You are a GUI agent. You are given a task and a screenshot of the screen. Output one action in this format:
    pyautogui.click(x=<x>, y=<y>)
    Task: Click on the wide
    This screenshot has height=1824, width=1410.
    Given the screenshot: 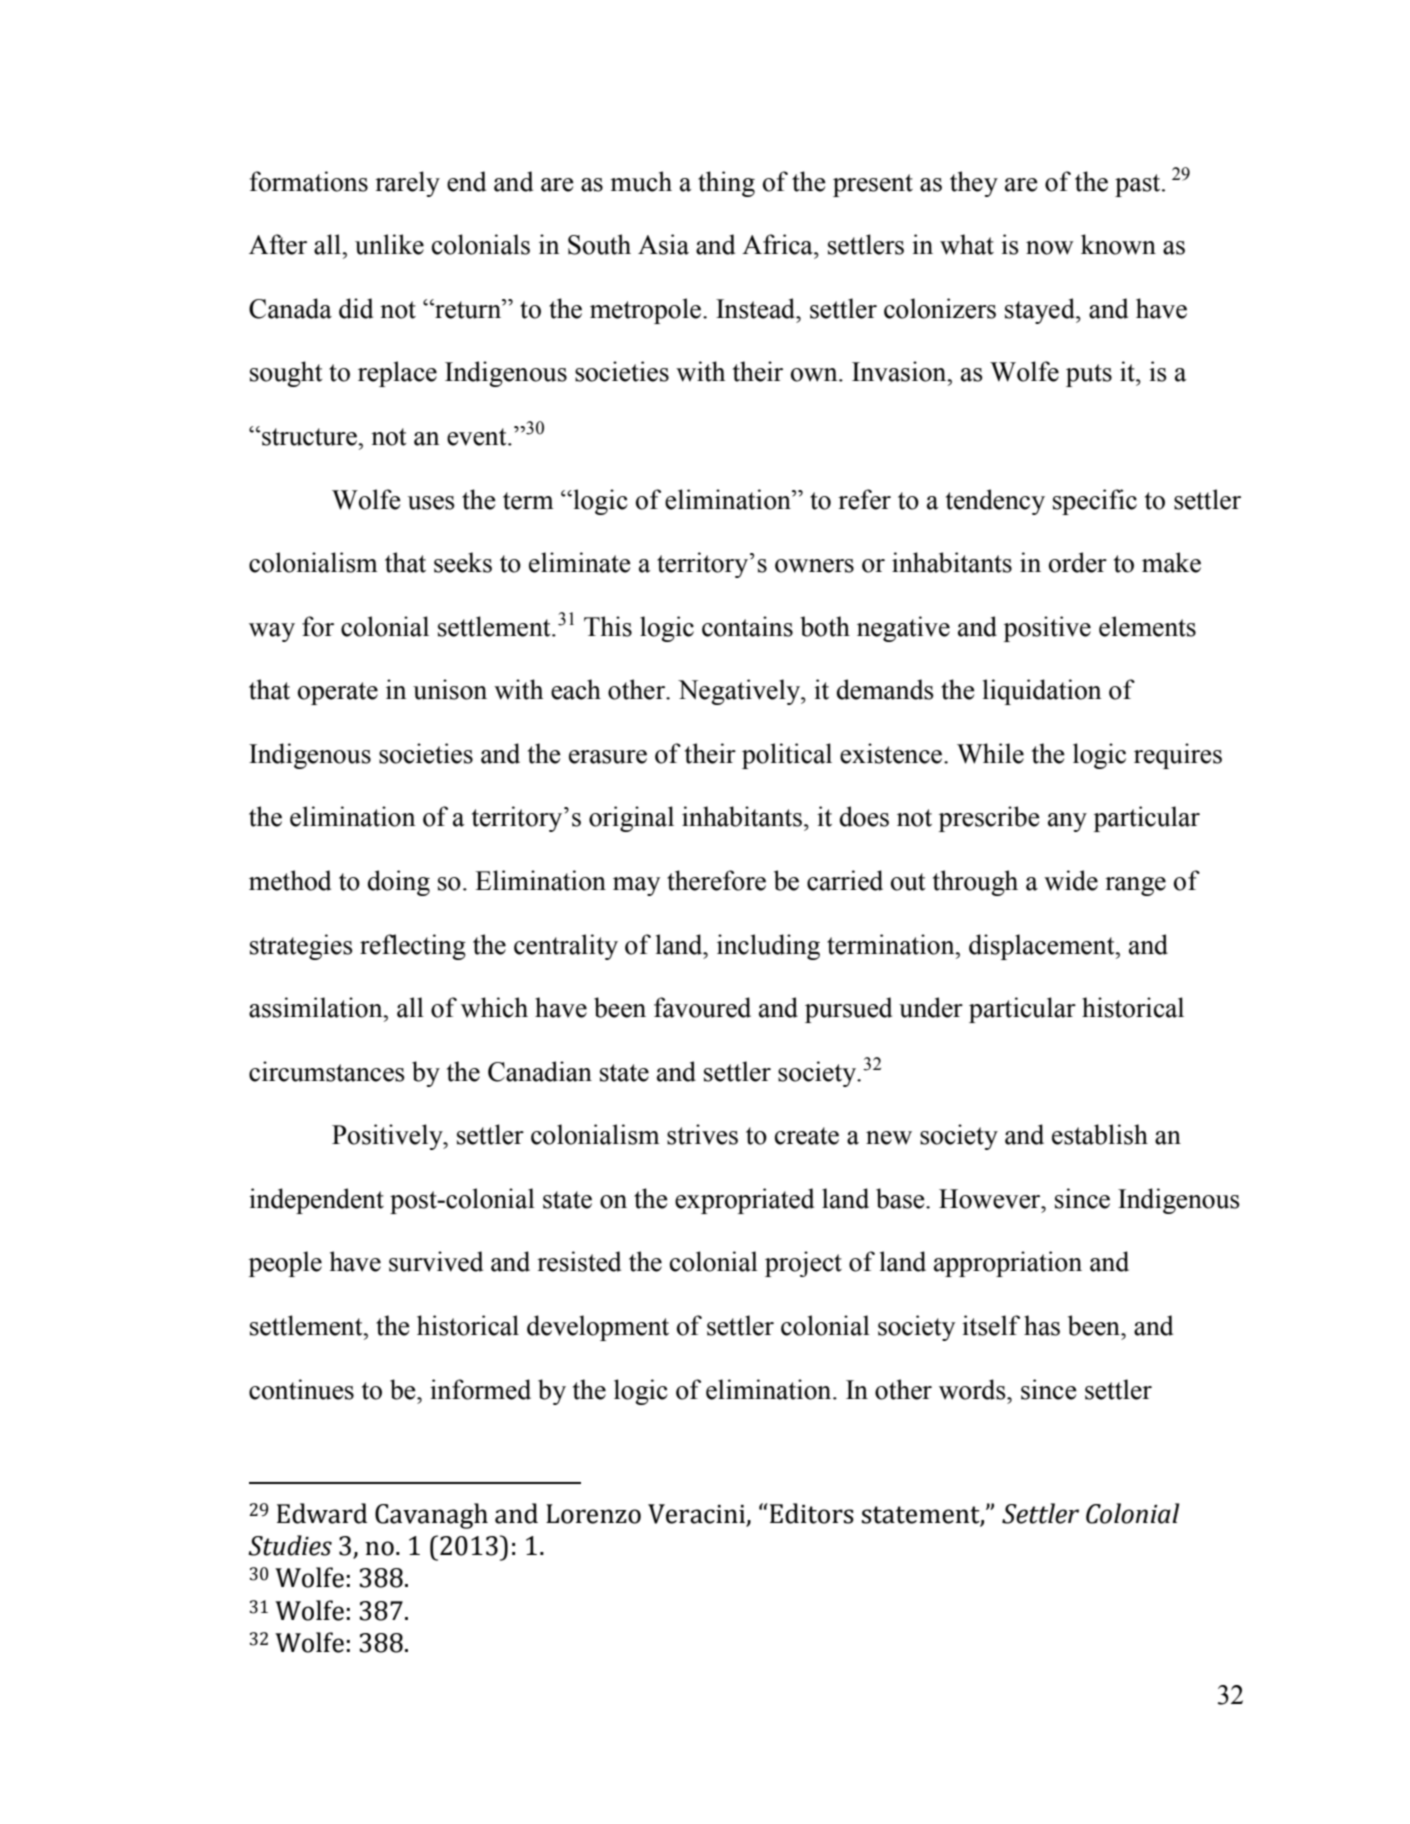 What is the action you would take?
    pyautogui.click(x=1071, y=880)
